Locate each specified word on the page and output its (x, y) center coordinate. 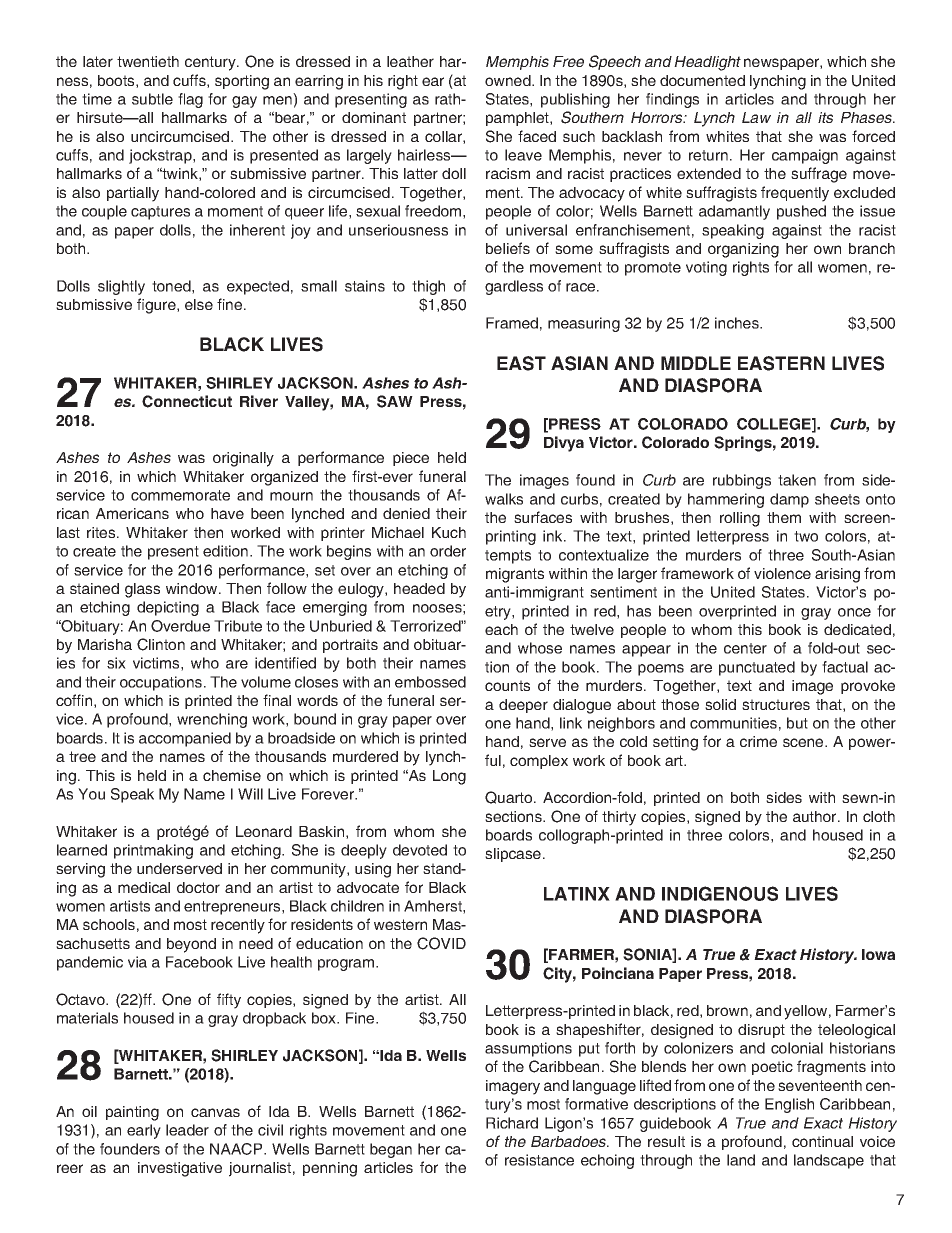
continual (822, 1141)
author (816, 816)
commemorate (180, 495)
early (144, 1131)
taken (797, 480)
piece (411, 459)
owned (509, 80)
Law (756, 117)
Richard (512, 1123)
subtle (152, 99)
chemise (232, 775)
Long (449, 777)
